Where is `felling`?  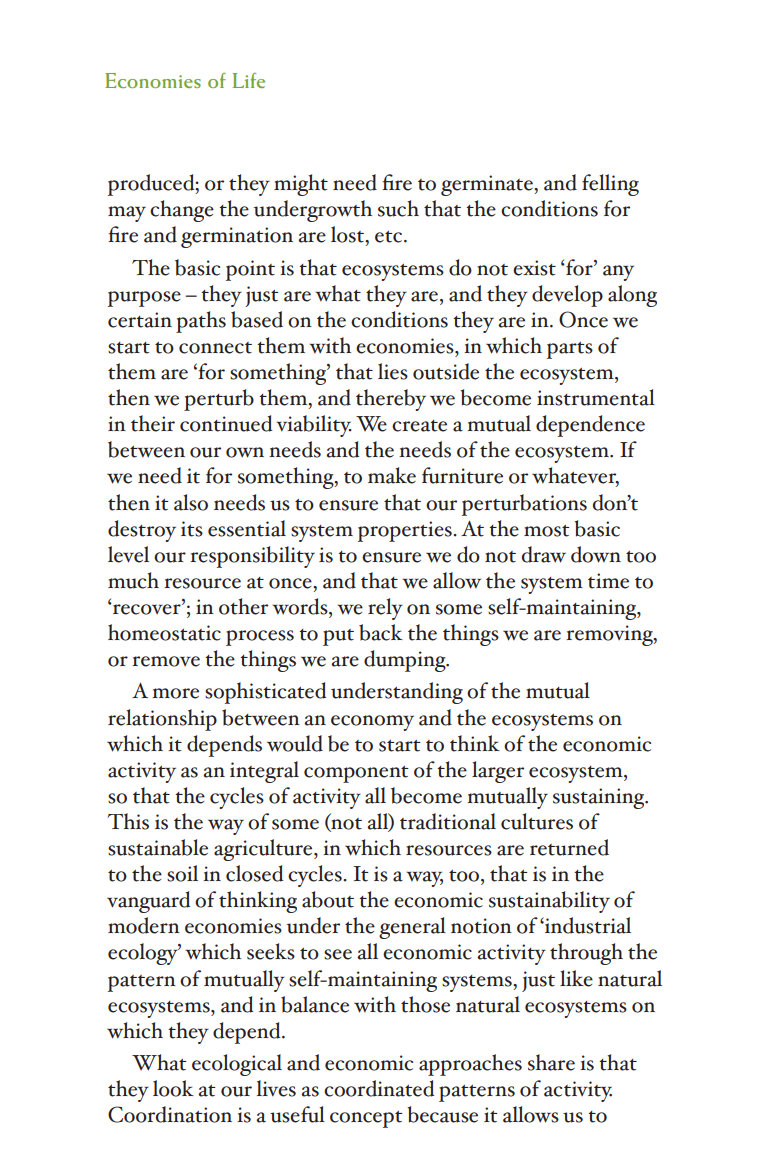 felling is located at coordinates (610, 185).
